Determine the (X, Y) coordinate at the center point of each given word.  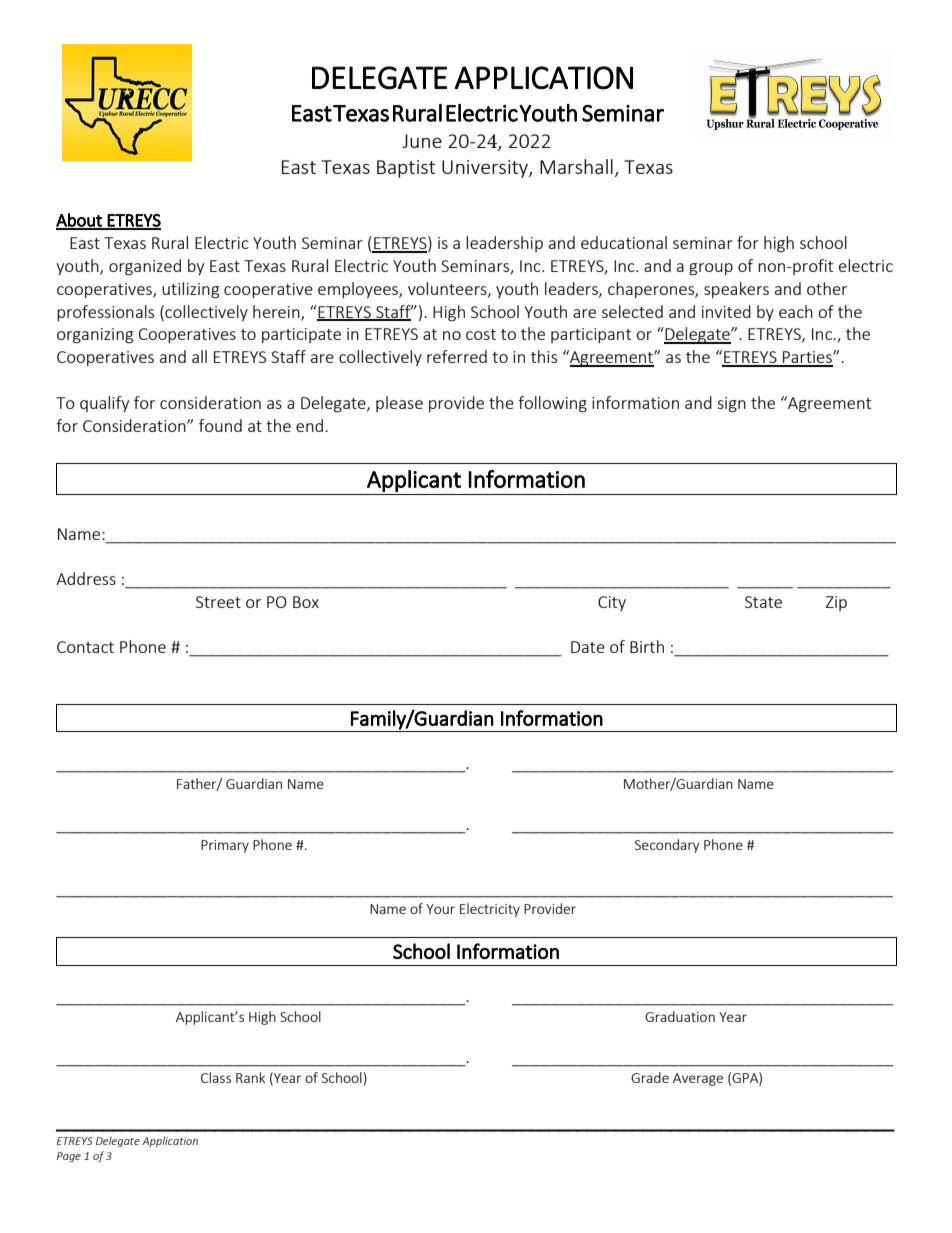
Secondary (667, 846)
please (399, 404)
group (711, 269)
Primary (225, 846)
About (80, 221)
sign (731, 405)
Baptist (406, 169)
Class (216, 1077)
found (220, 425)
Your (440, 909)
